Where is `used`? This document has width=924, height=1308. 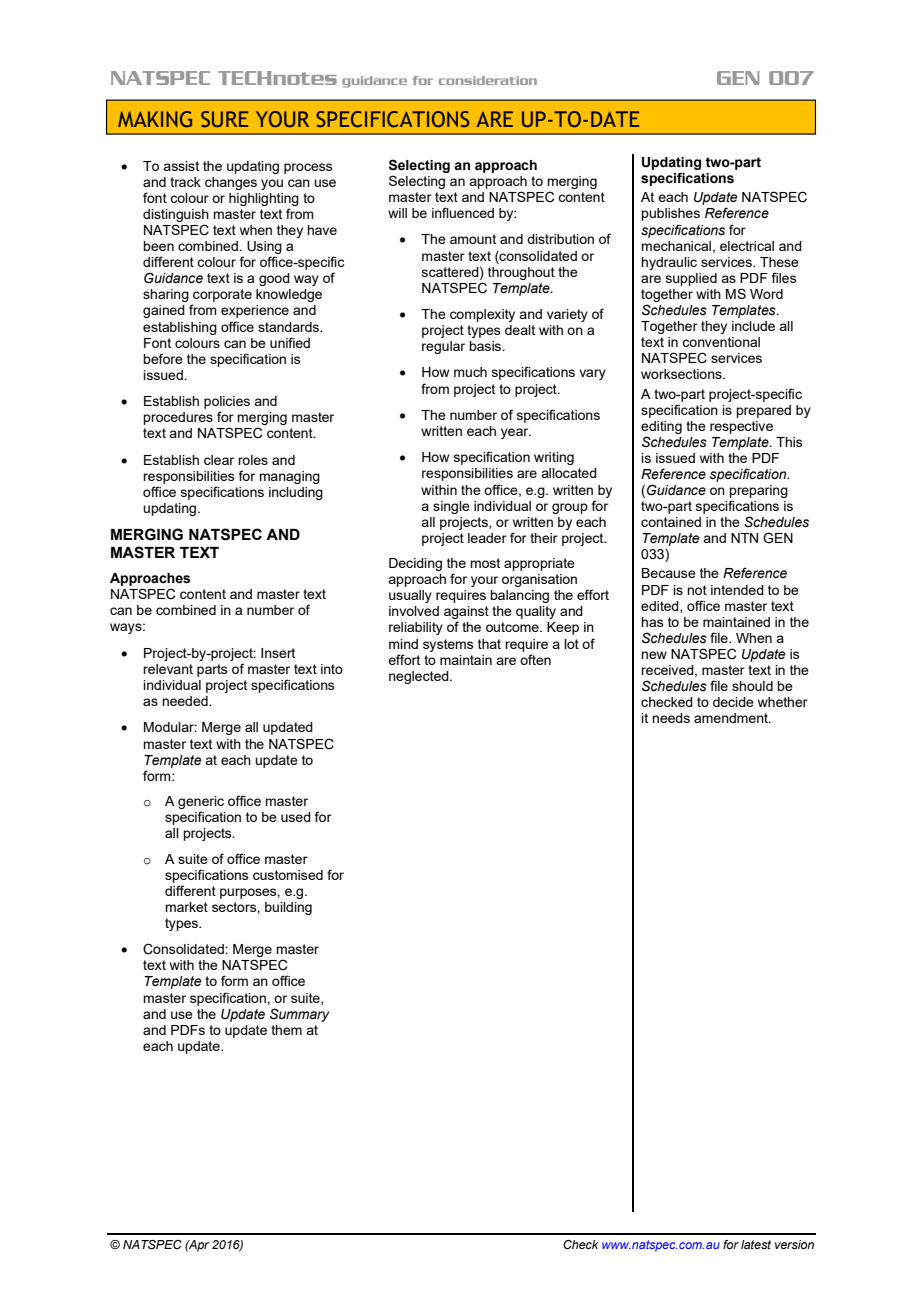
used is located at coordinates (296, 817).
